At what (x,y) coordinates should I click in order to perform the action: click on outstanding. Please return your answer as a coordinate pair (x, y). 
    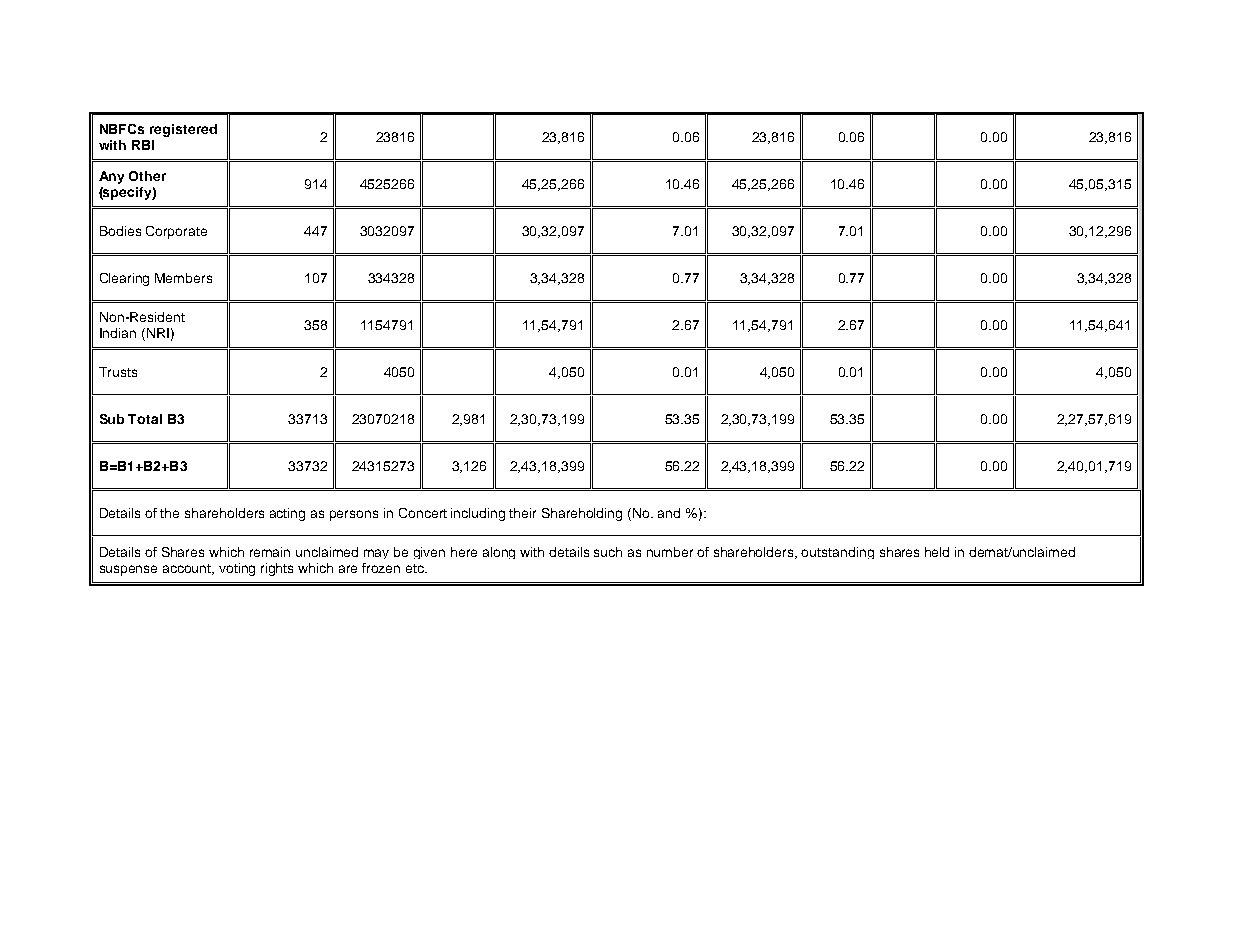
    Looking at the image, I should click on (837, 553).
